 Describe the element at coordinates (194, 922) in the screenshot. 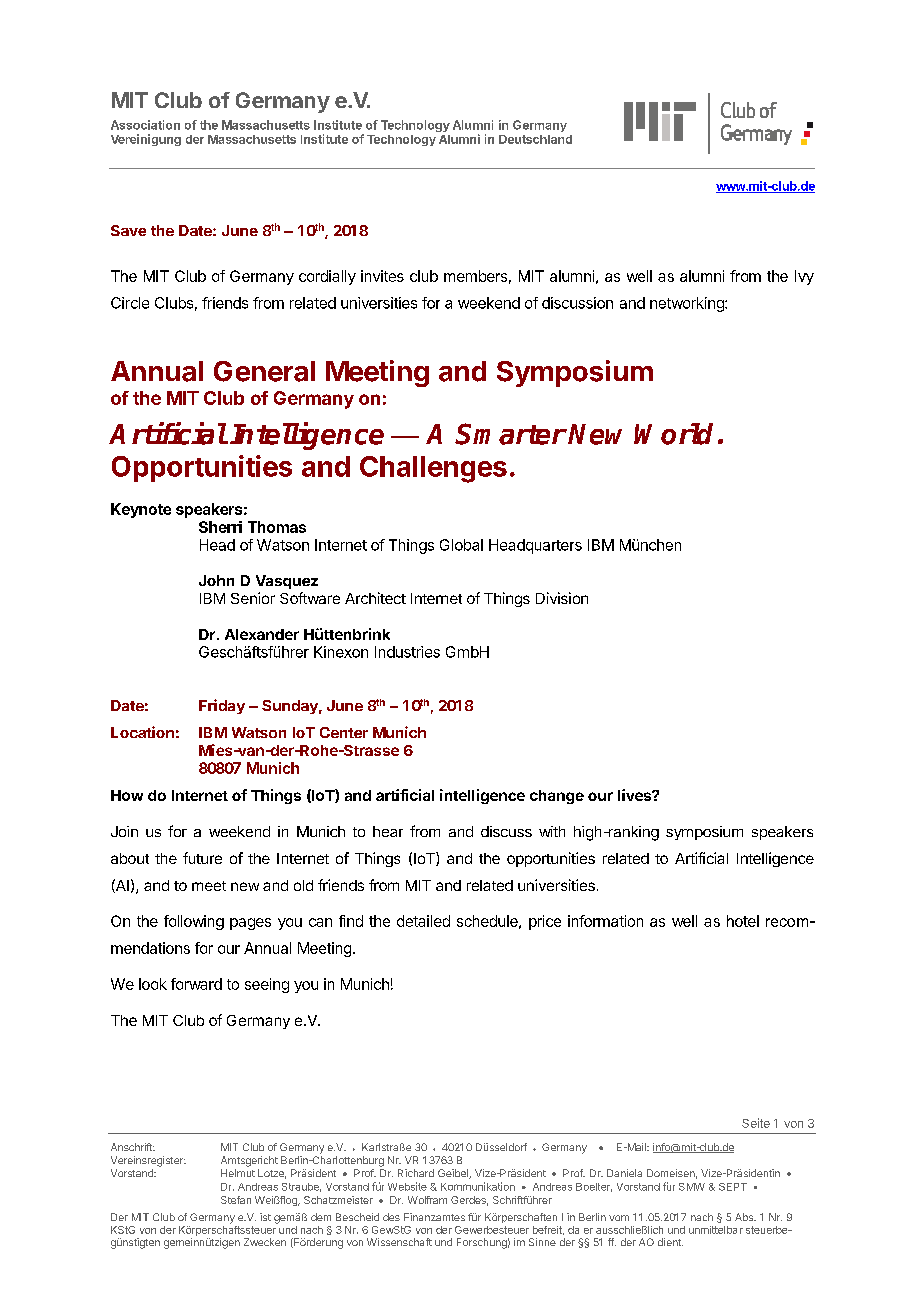

I see `following` at that location.
